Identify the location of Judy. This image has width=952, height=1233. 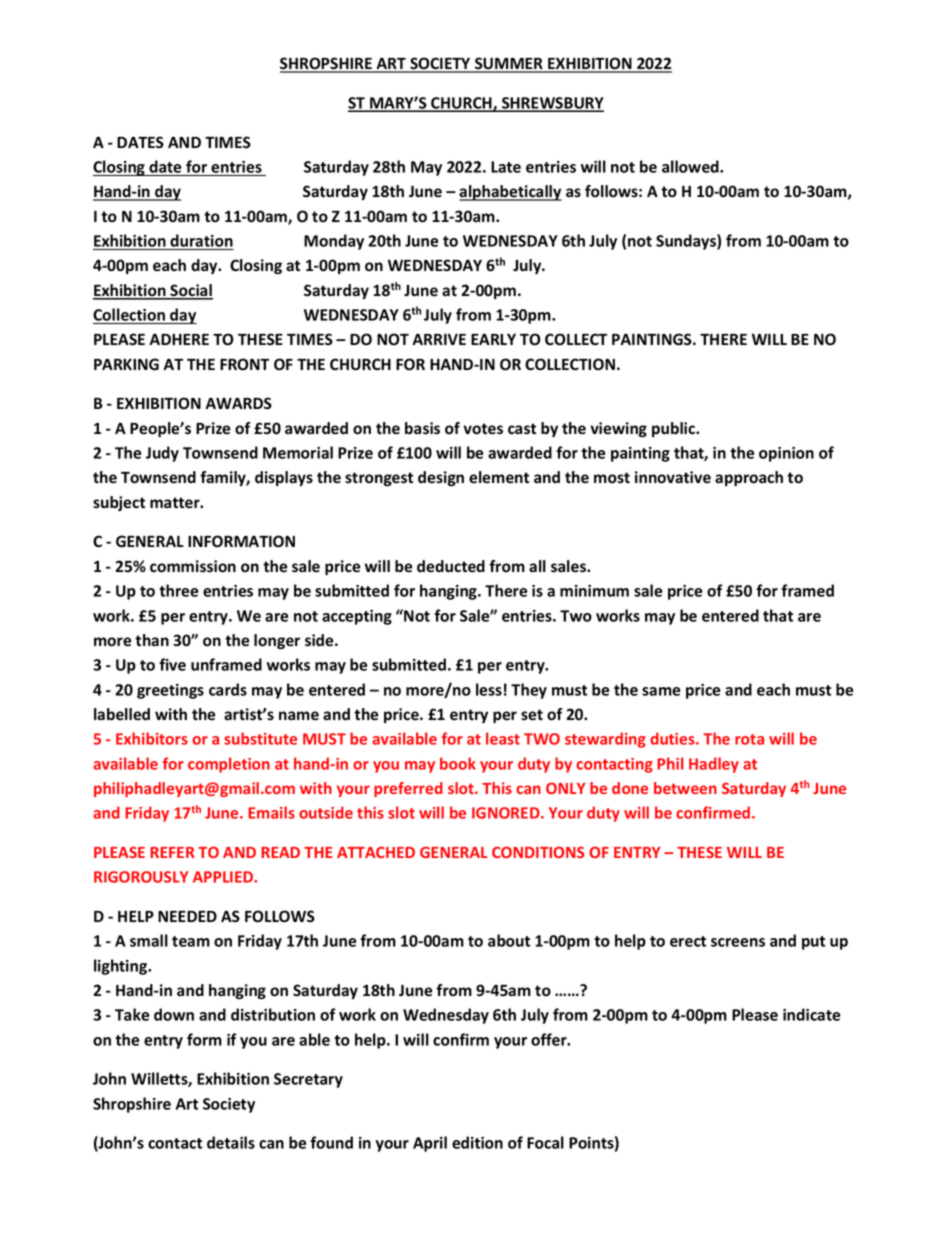
(162, 454).
